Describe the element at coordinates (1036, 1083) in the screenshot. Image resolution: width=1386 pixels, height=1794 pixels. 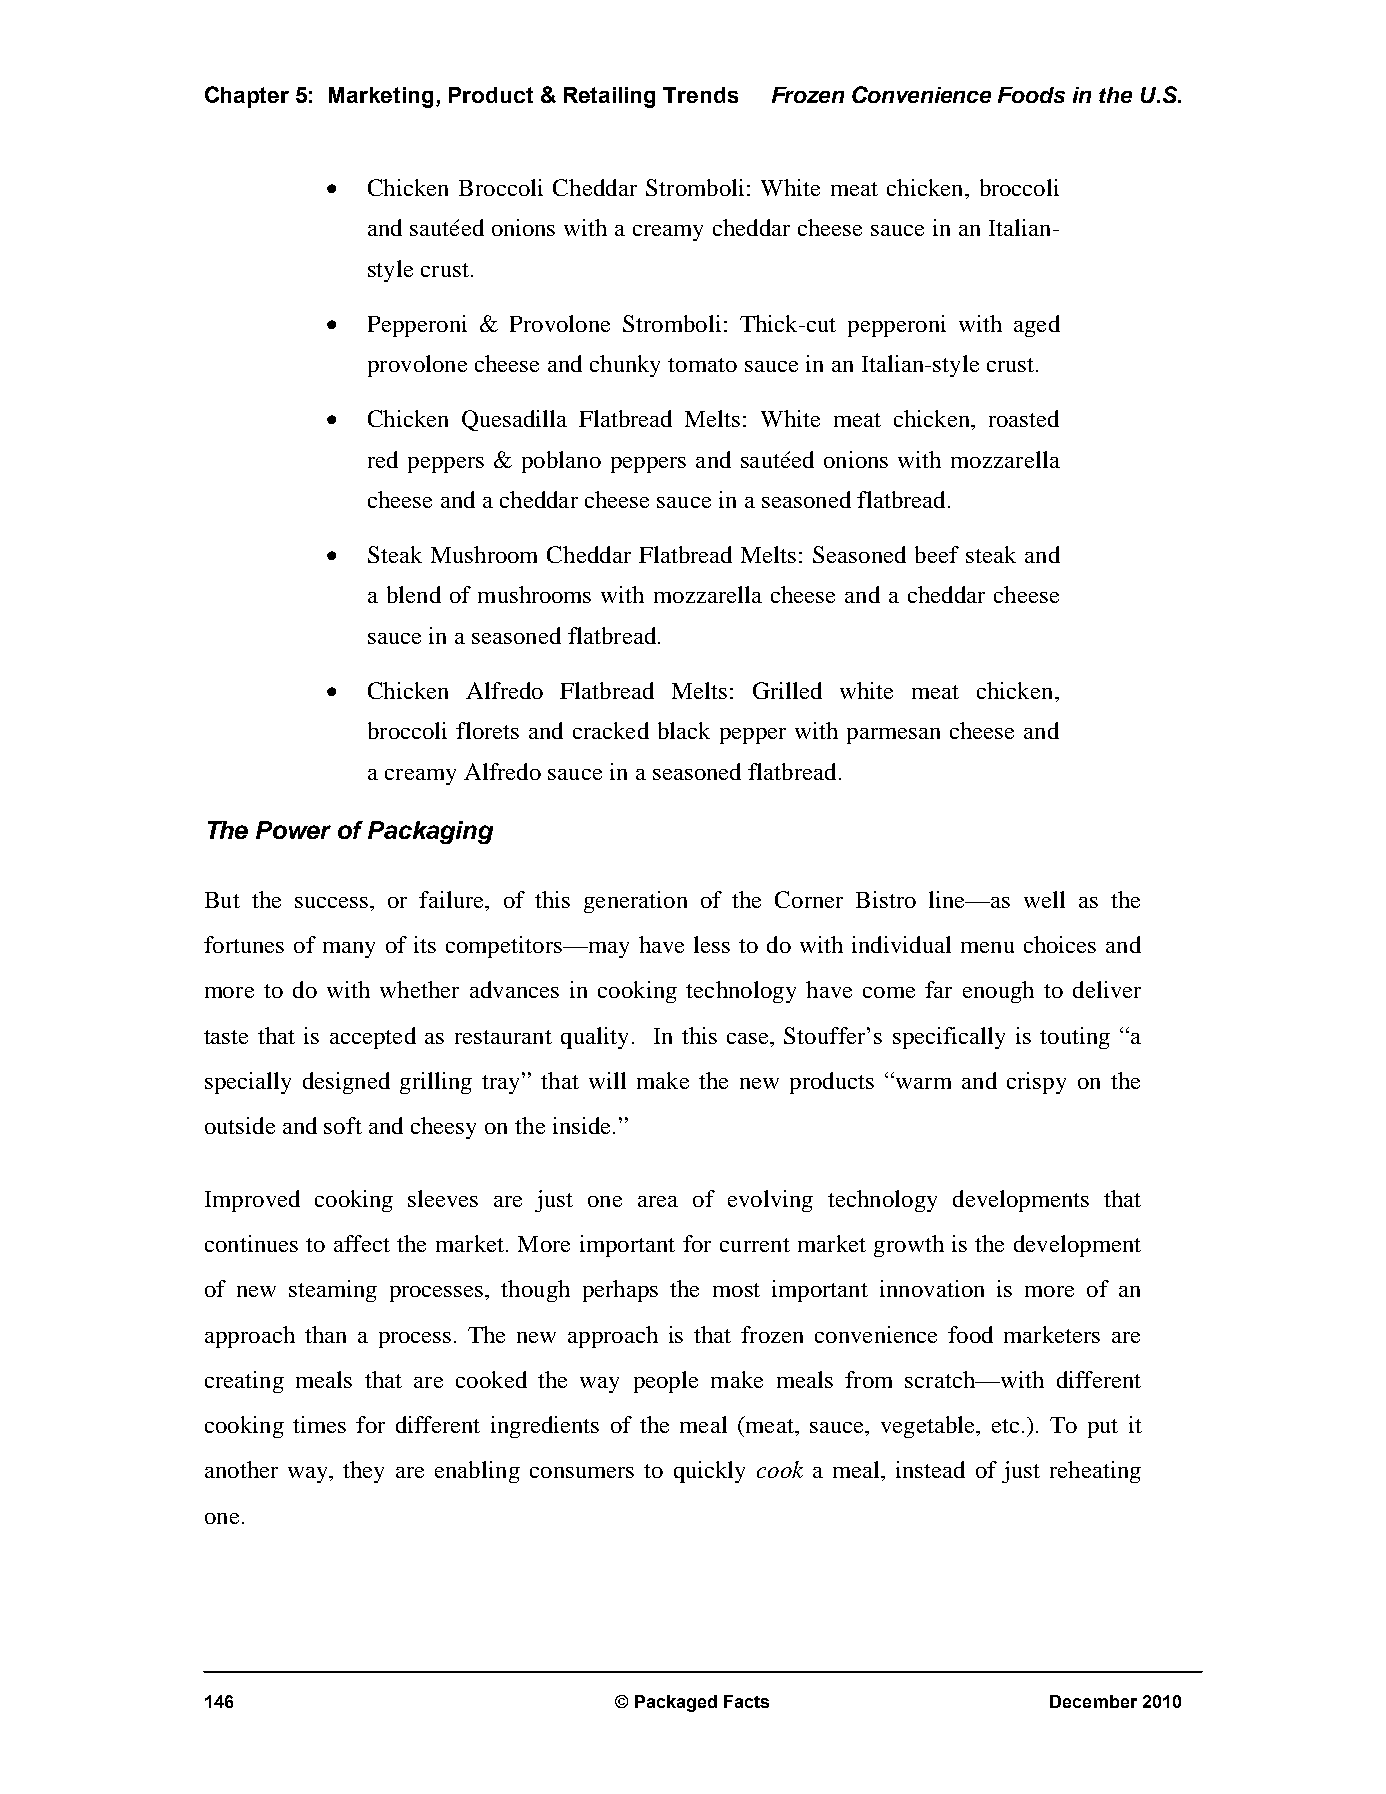
I see `crispy` at that location.
